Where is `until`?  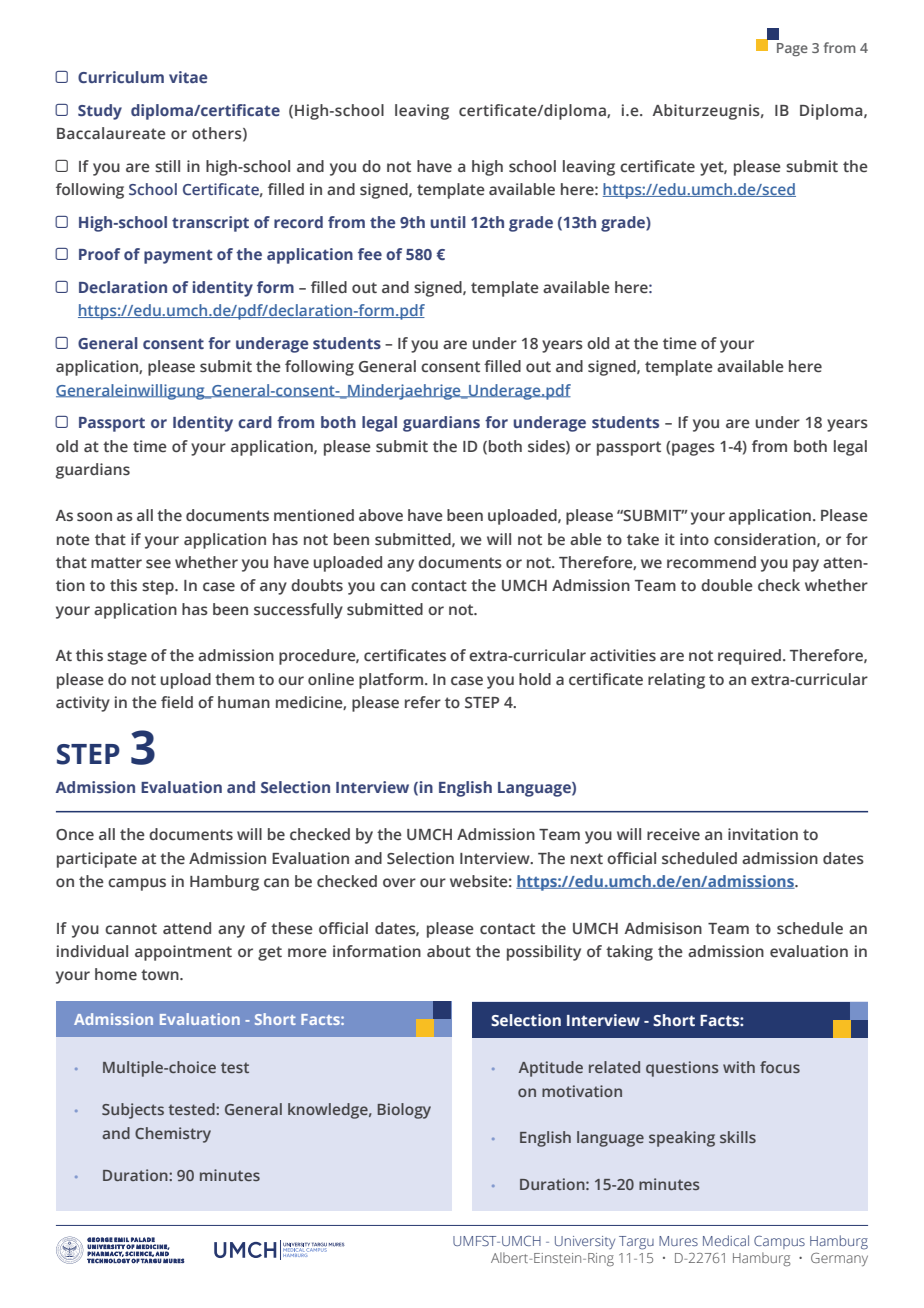
until is located at coordinates (448, 222).
